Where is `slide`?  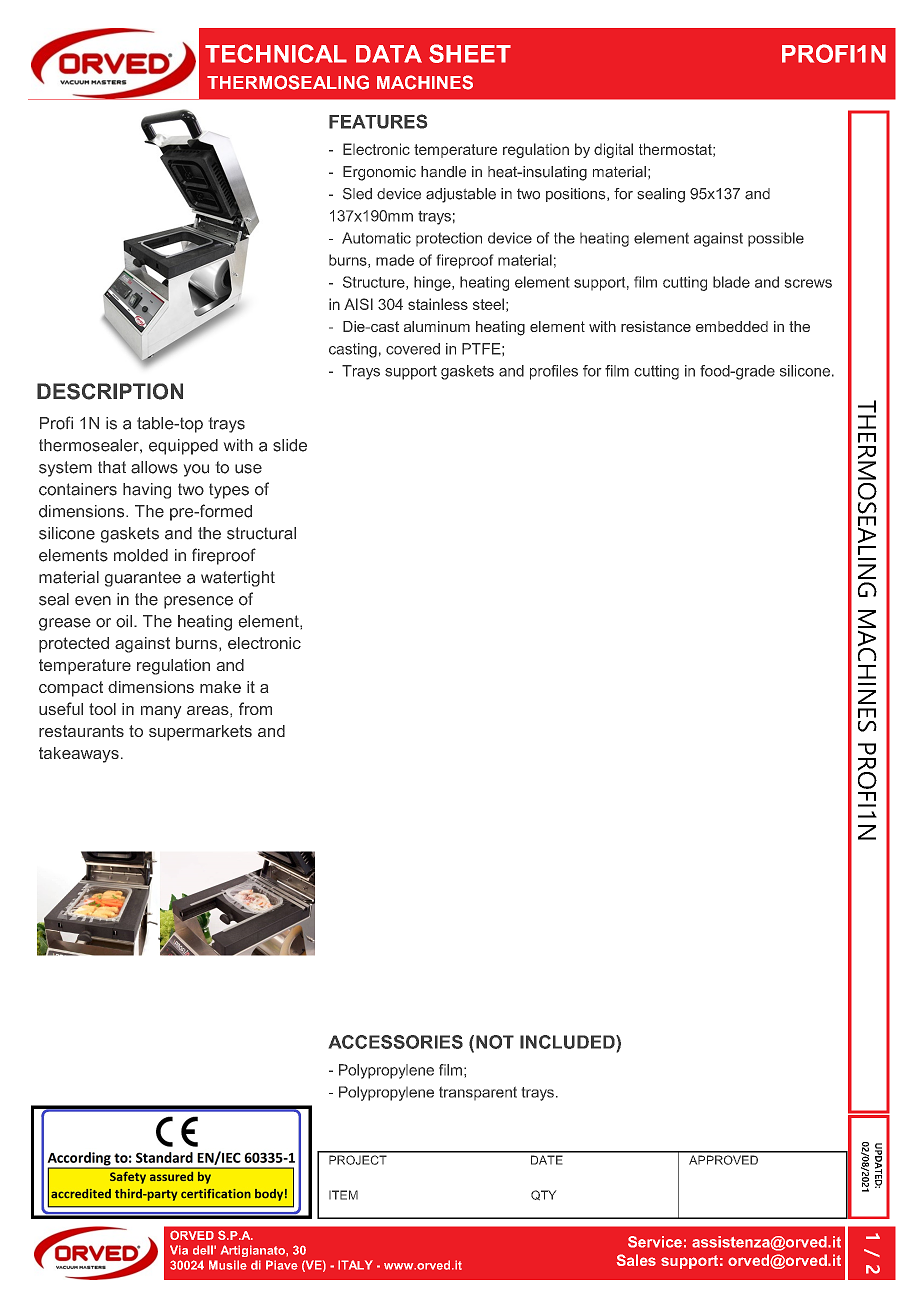 slide is located at coordinates (290, 445).
